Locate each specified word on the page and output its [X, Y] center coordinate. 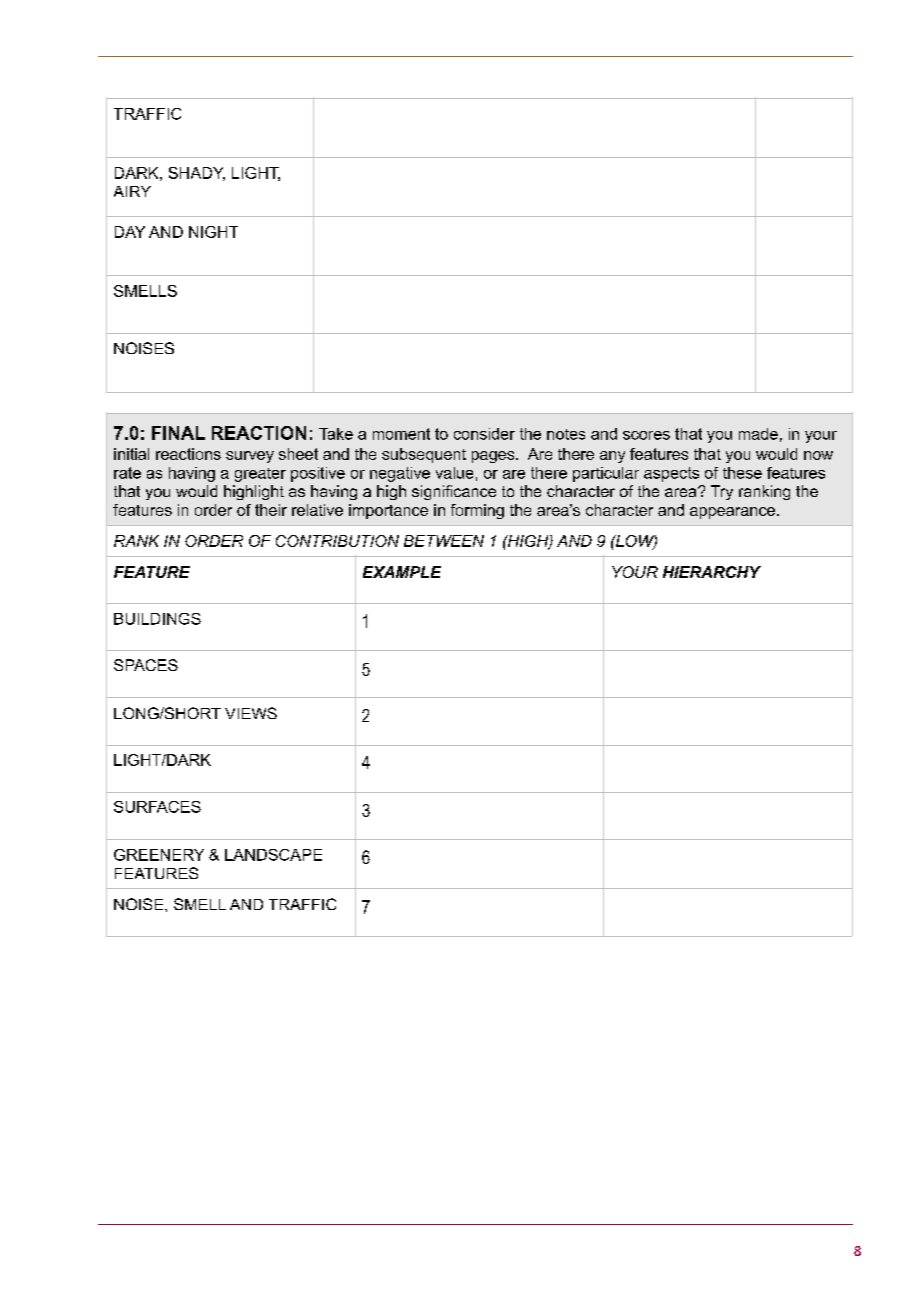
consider [484, 434]
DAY [130, 232]
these [742, 473]
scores [646, 435]
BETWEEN [444, 541]
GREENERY [159, 855]
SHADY [197, 174]
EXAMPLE [402, 572]
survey [250, 457]
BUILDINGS [157, 619]
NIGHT [213, 232]
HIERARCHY [712, 572]
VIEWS [251, 713]
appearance [732, 513]
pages [494, 457]
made [758, 434]
